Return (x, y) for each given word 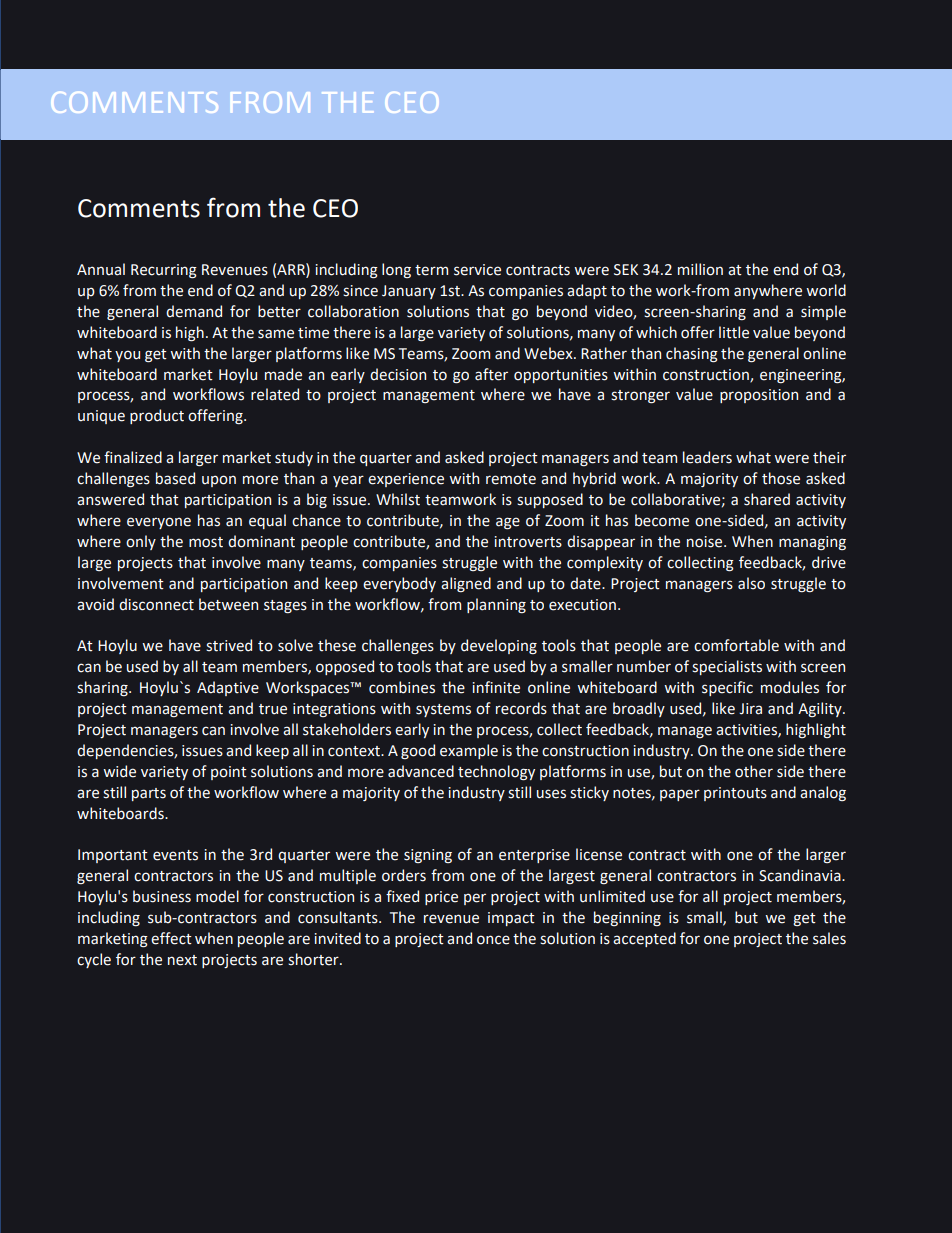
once (493, 940)
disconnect (156, 604)
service (477, 270)
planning (496, 605)
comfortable (736, 645)
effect (171, 938)
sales (829, 938)
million (700, 269)
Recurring (164, 271)
